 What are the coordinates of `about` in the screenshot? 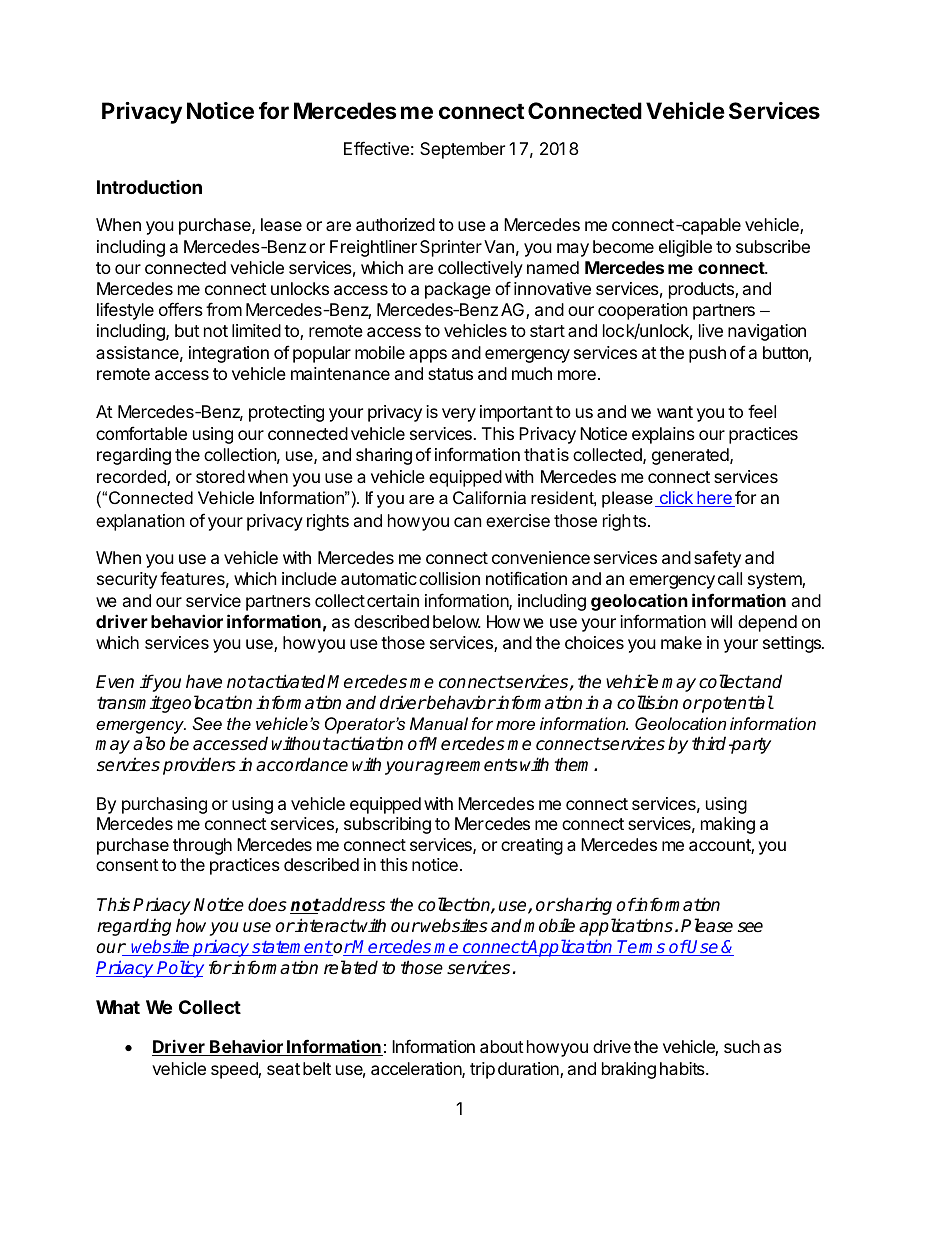 It's located at (502, 1046).
